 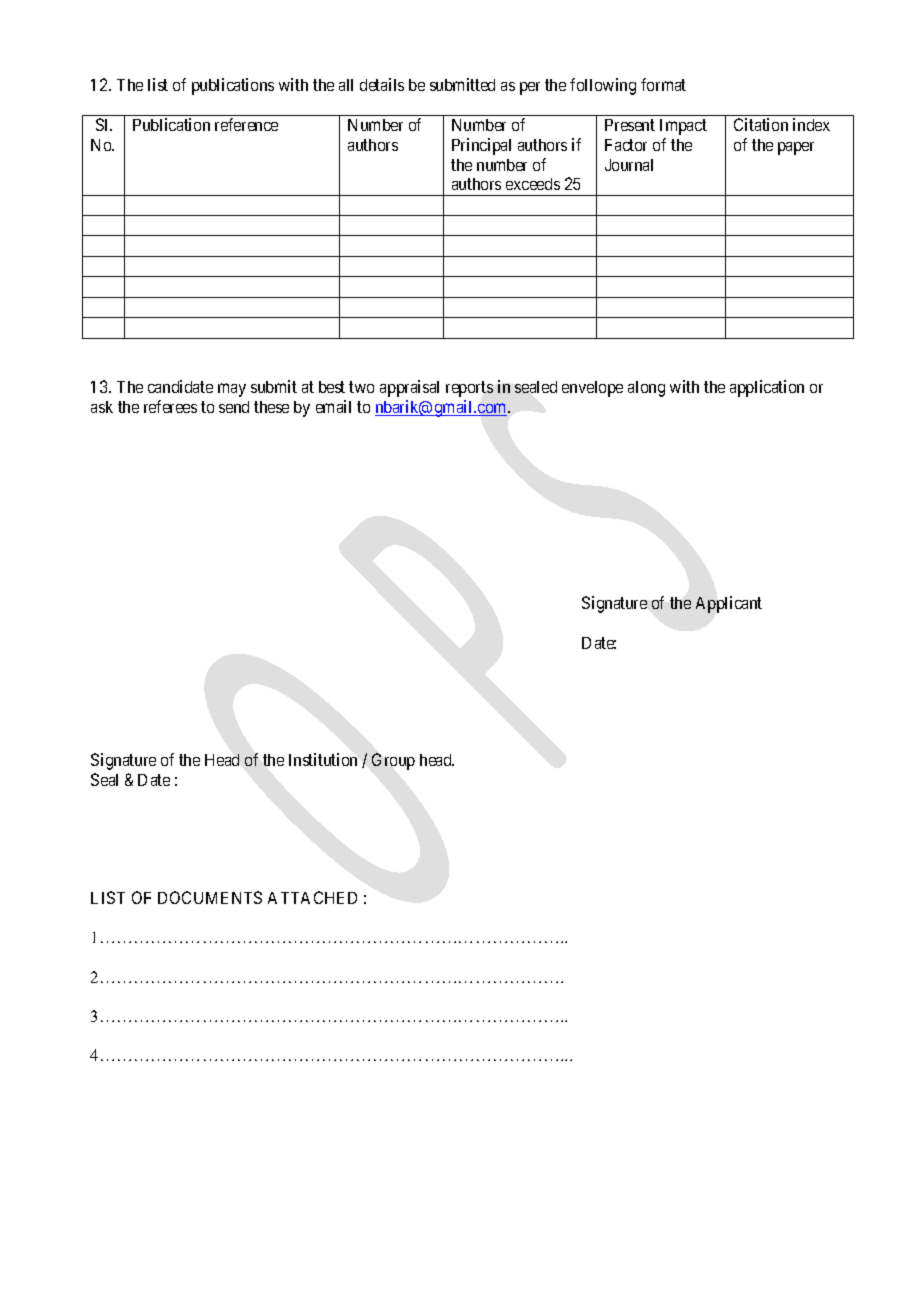 What do you see at coordinates (393, 761) in the screenshot?
I see `Group` at bounding box center [393, 761].
